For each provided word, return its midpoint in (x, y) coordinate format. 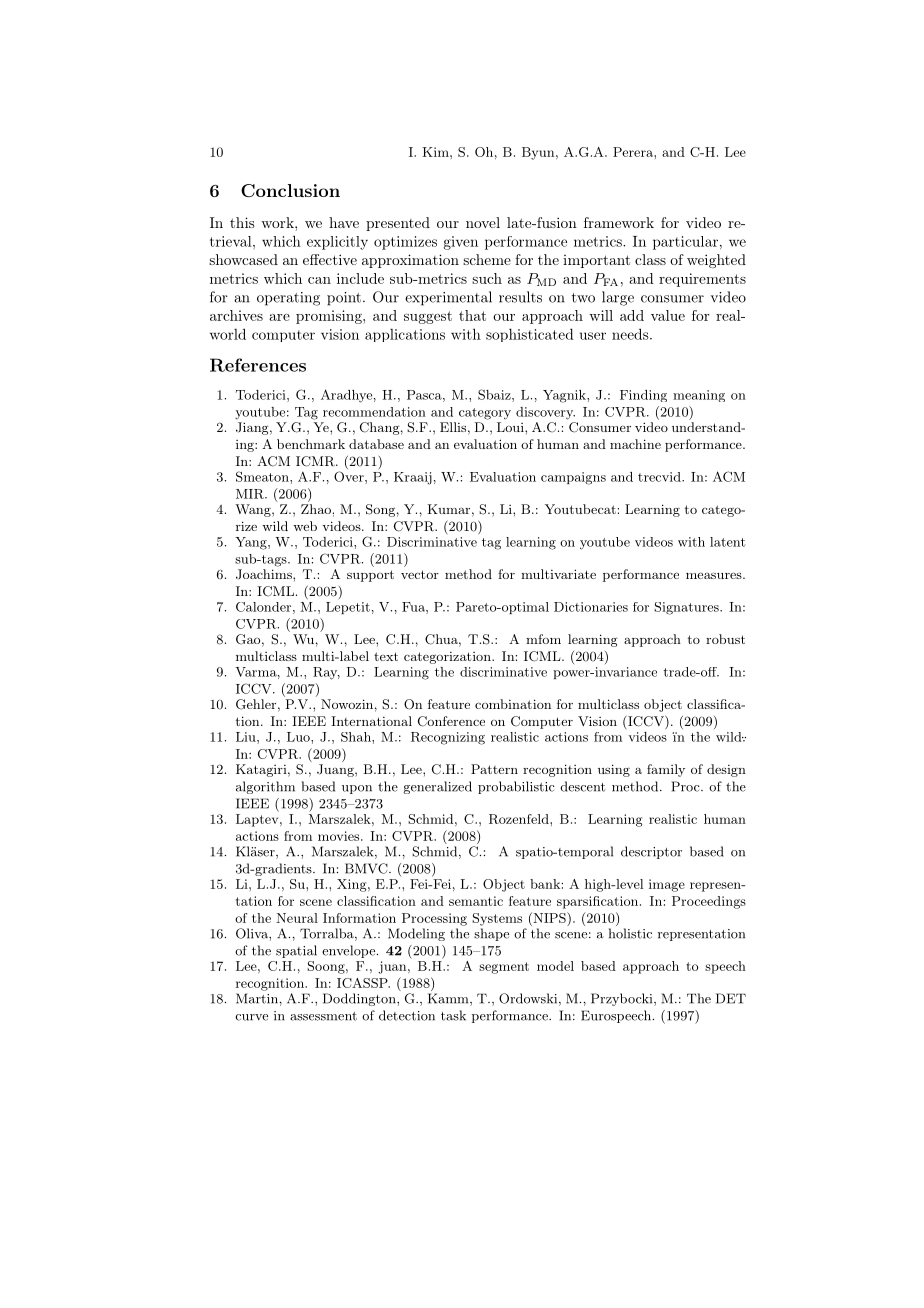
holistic (630, 933)
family (666, 770)
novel (483, 222)
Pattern (494, 769)
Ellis (453, 427)
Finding (643, 396)
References (258, 365)
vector (420, 574)
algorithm (265, 787)
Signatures (687, 608)
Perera (634, 152)
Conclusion (290, 190)
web (305, 526)
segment (504, 968)
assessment (323, 1016)
